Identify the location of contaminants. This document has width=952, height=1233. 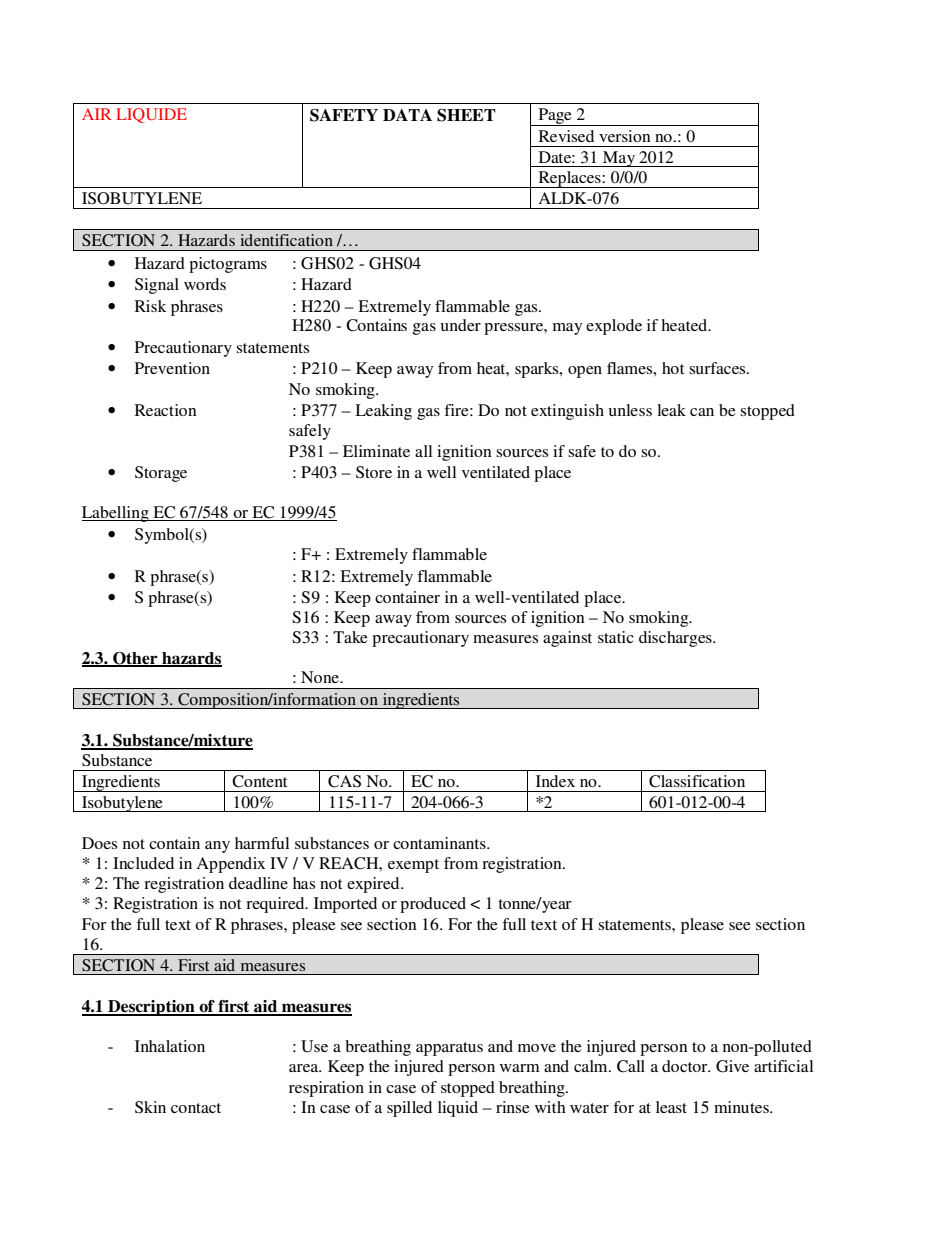
(440, 843).
